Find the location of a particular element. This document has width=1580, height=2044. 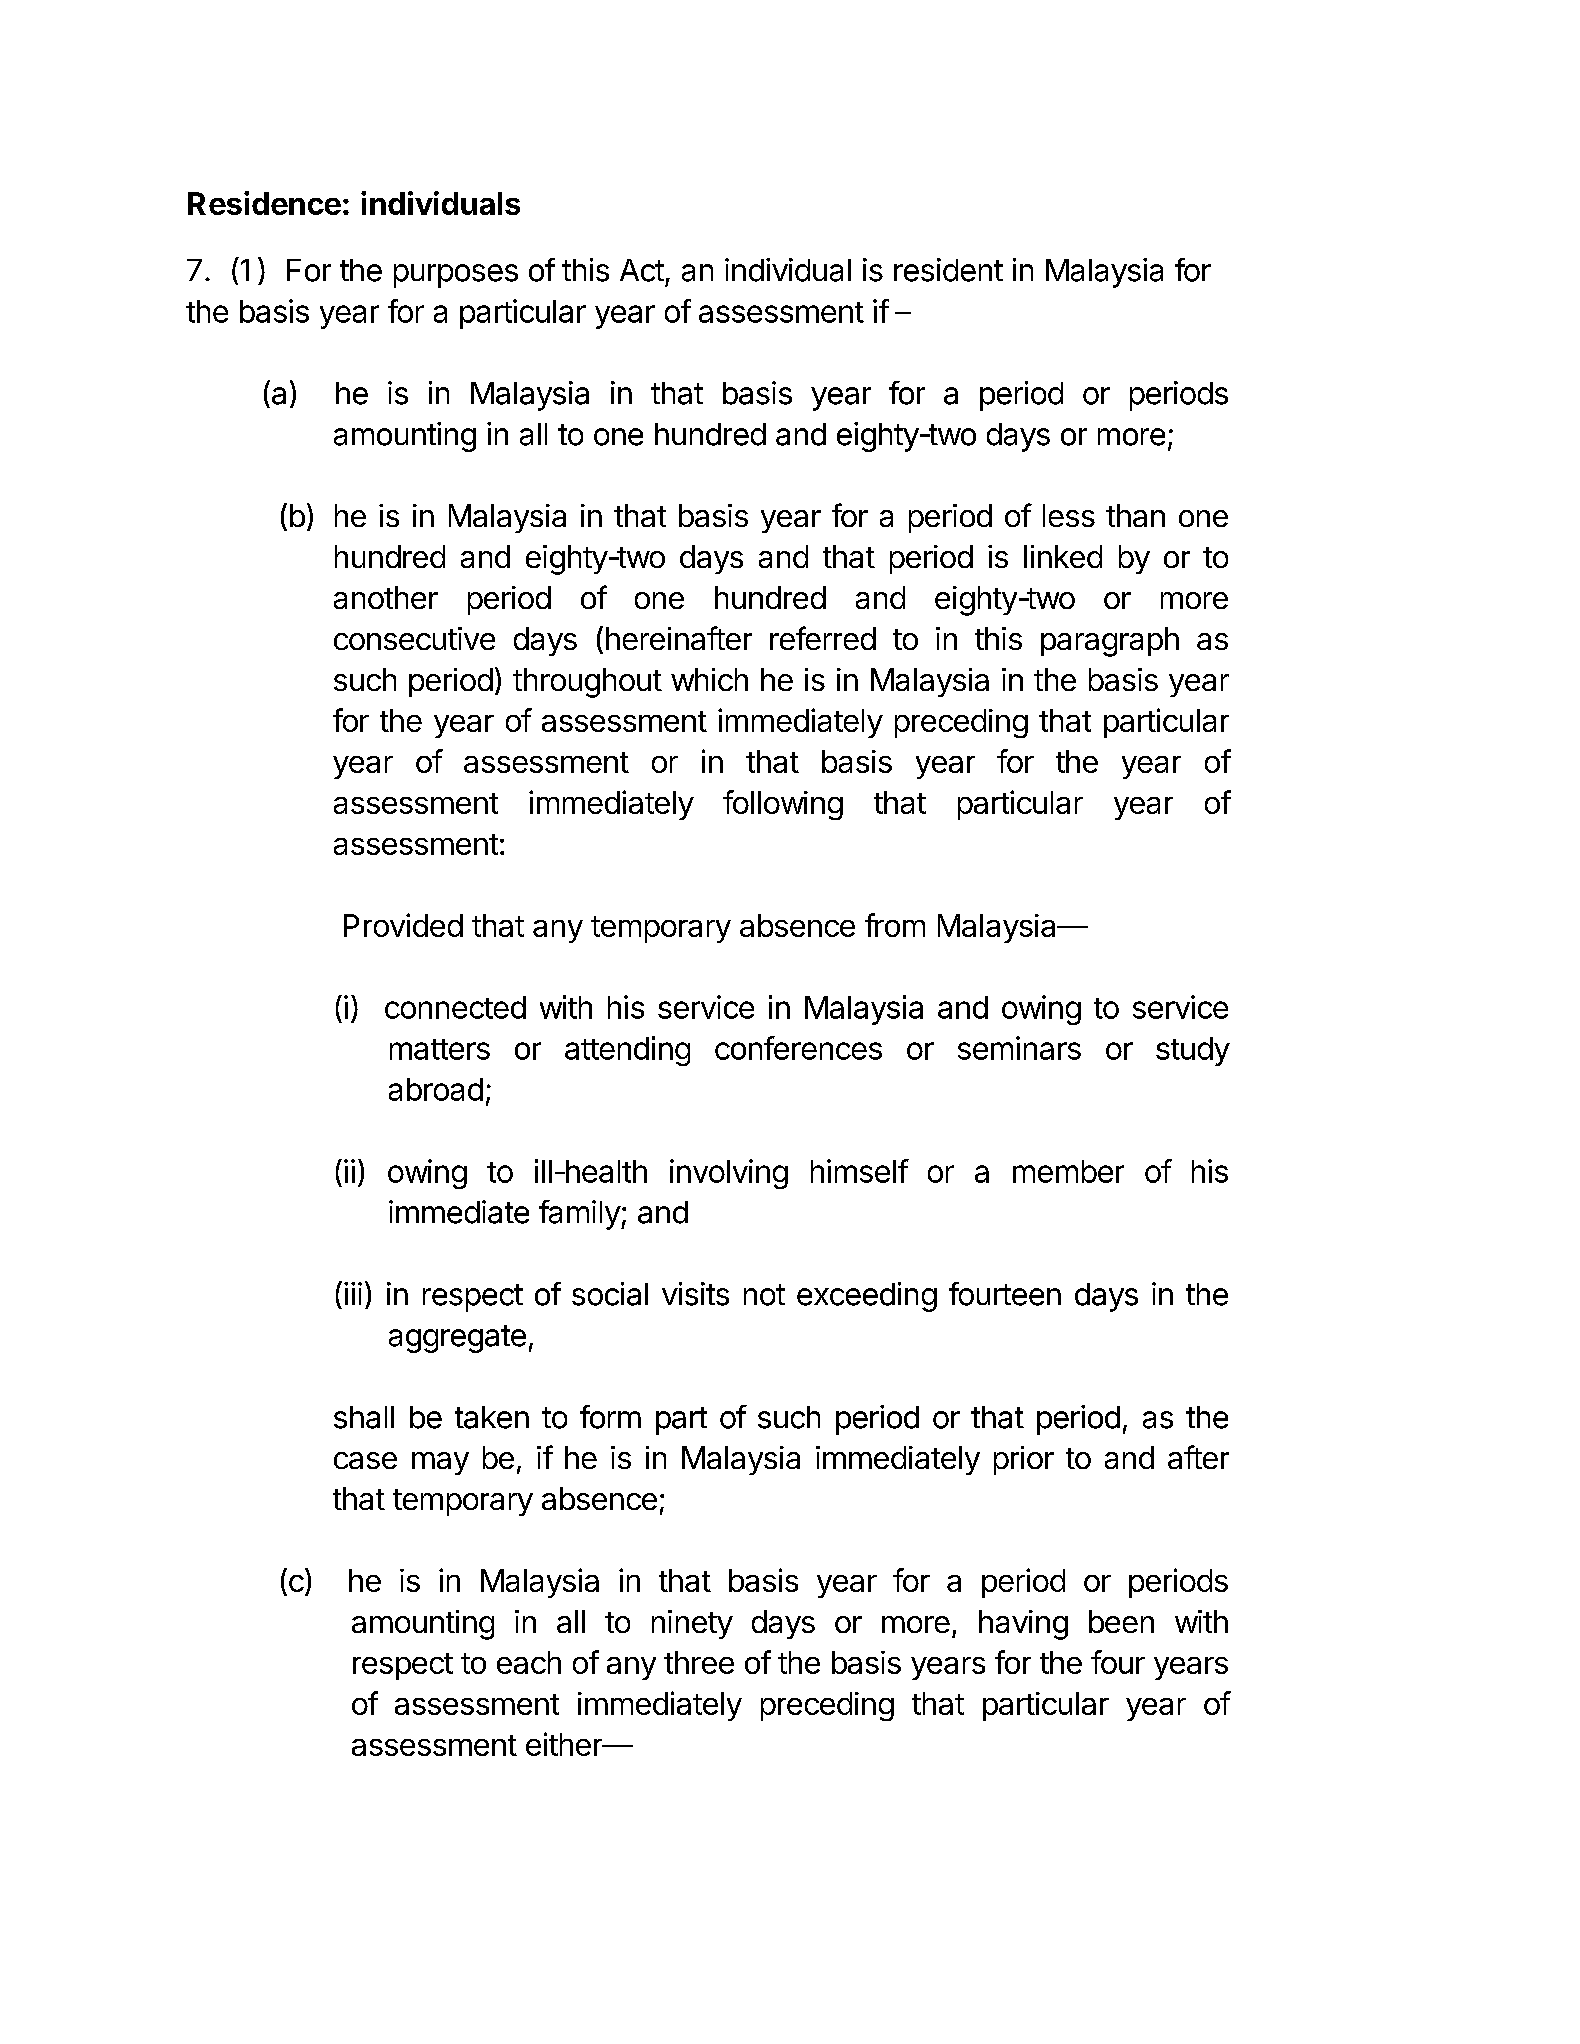

purposes is located at coordinates (456, 276).
